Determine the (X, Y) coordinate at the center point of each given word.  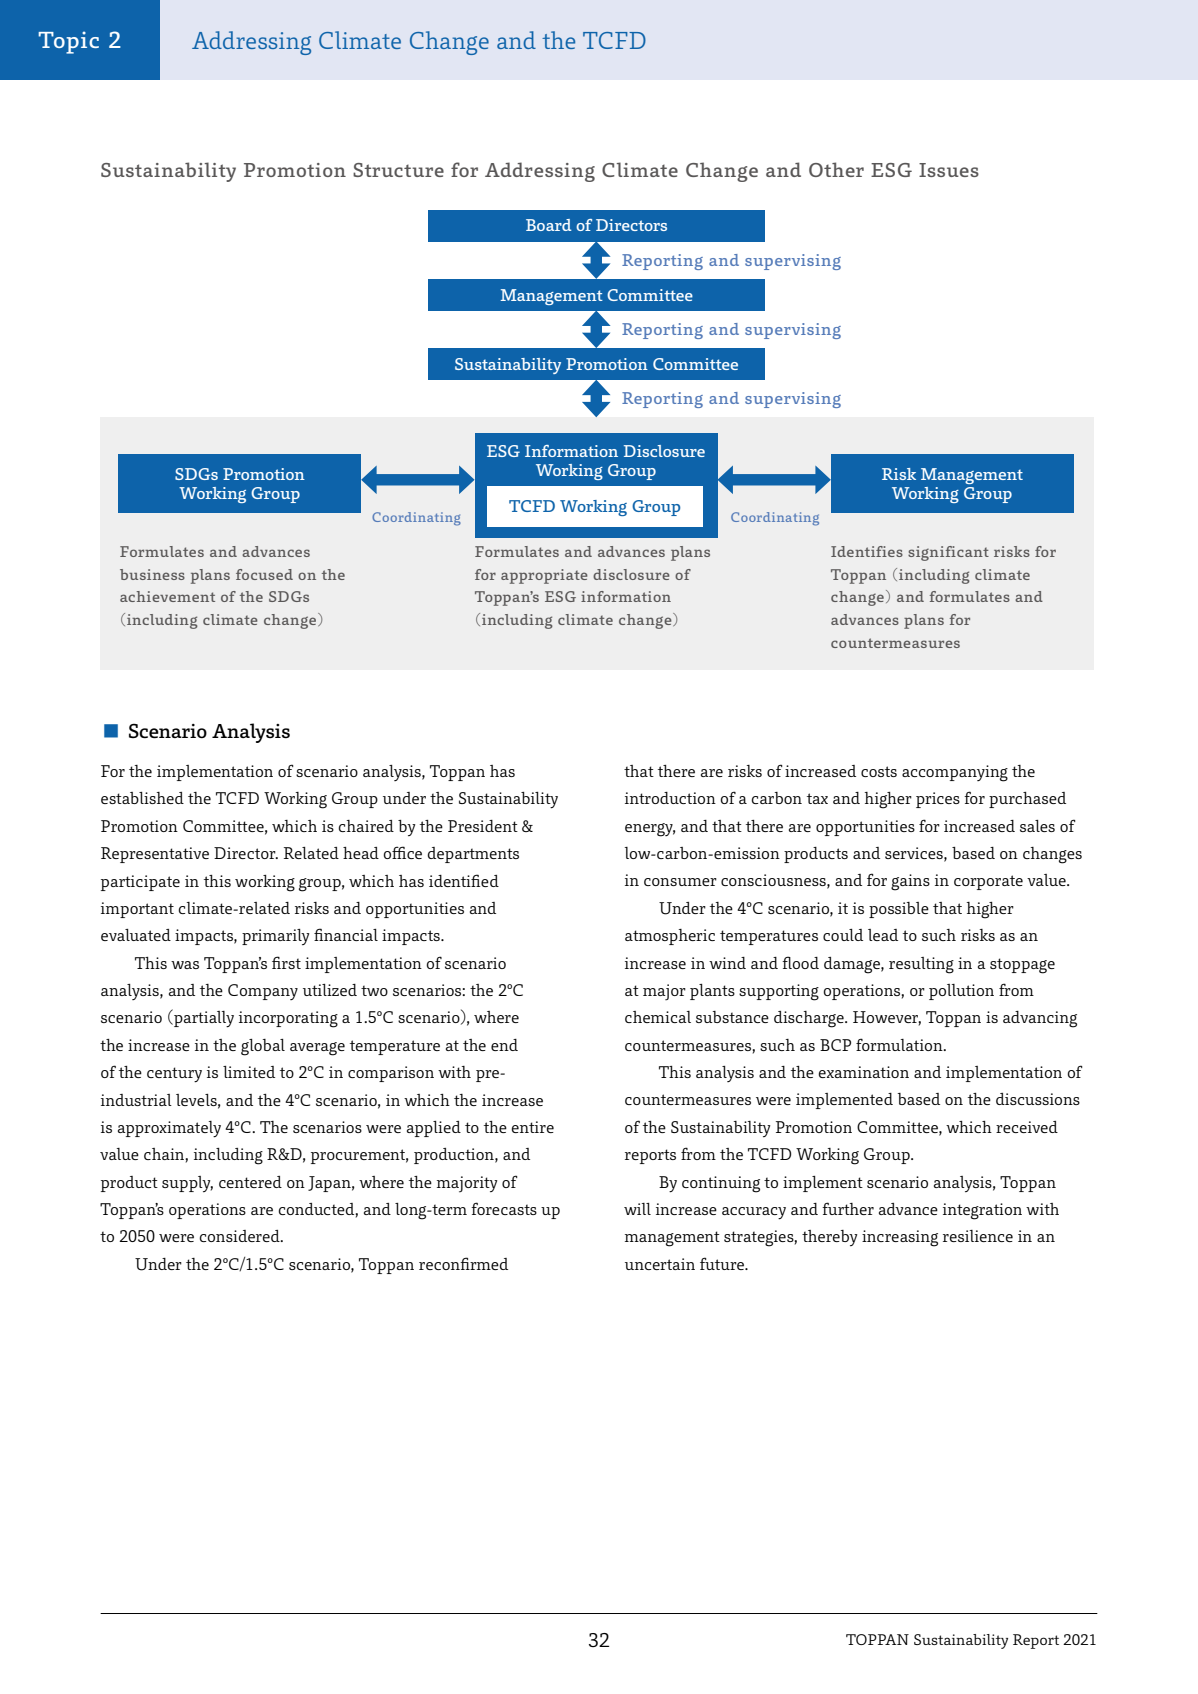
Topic (68, 42)
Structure (398, 170)
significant (948, 553)
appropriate (544, 576)
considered (240, 1236)
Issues (949, 170)
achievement (167, 596)
